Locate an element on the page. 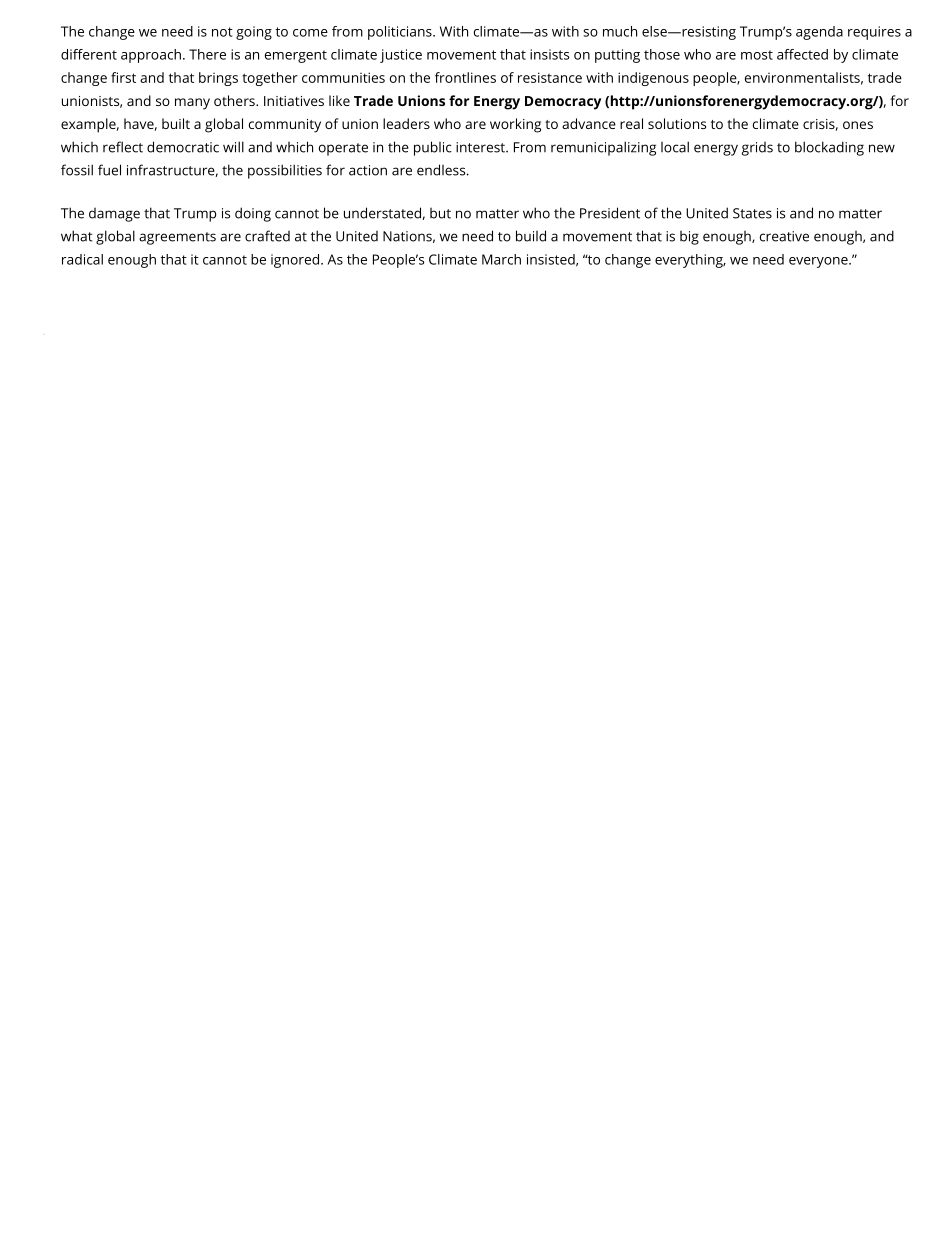  going is located at coordinates (254, 33).
